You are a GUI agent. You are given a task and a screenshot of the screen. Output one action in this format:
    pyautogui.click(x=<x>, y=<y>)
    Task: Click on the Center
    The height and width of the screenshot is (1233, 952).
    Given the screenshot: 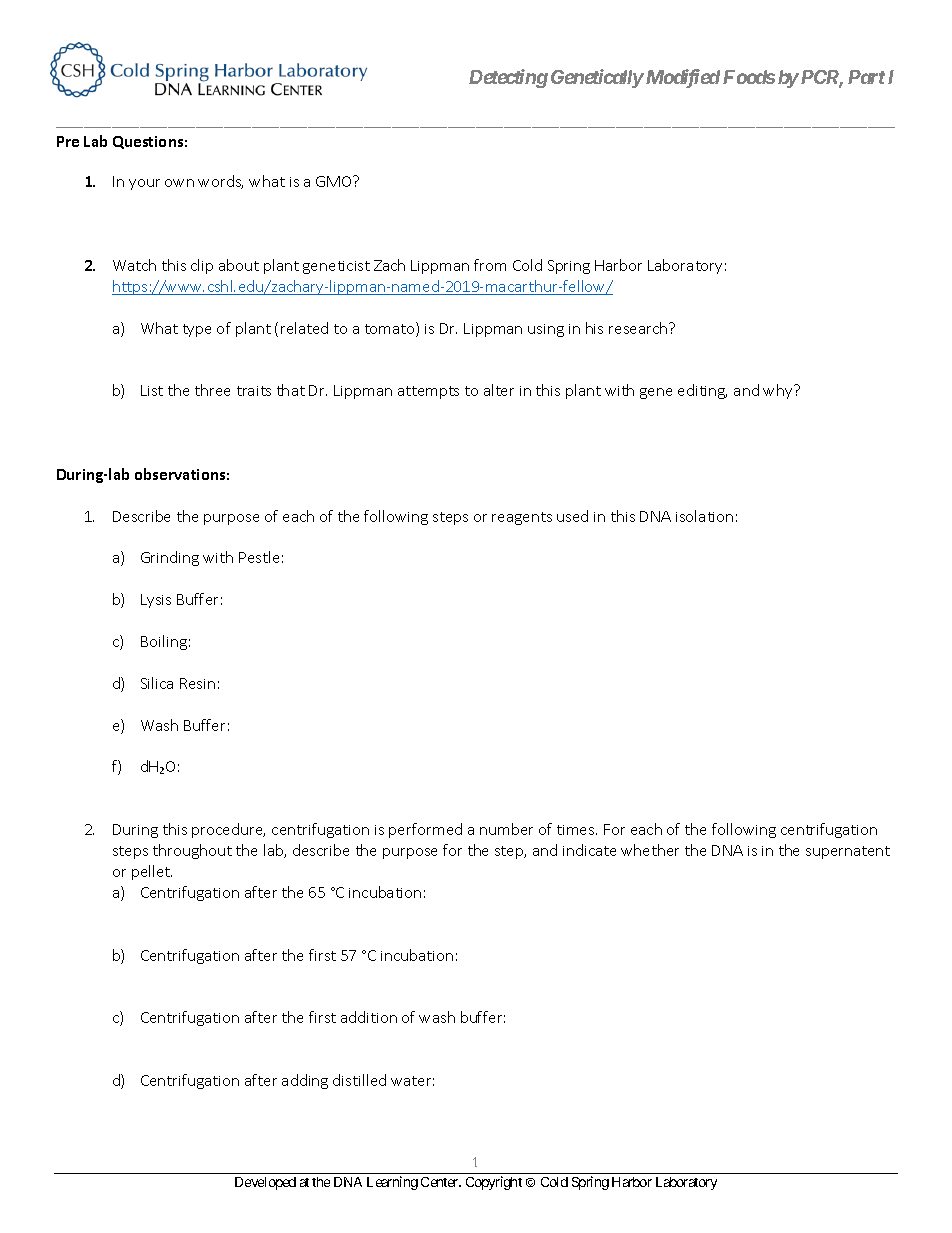 What is the action you would take?
    pyautogui.click(x=441, y=1182)
